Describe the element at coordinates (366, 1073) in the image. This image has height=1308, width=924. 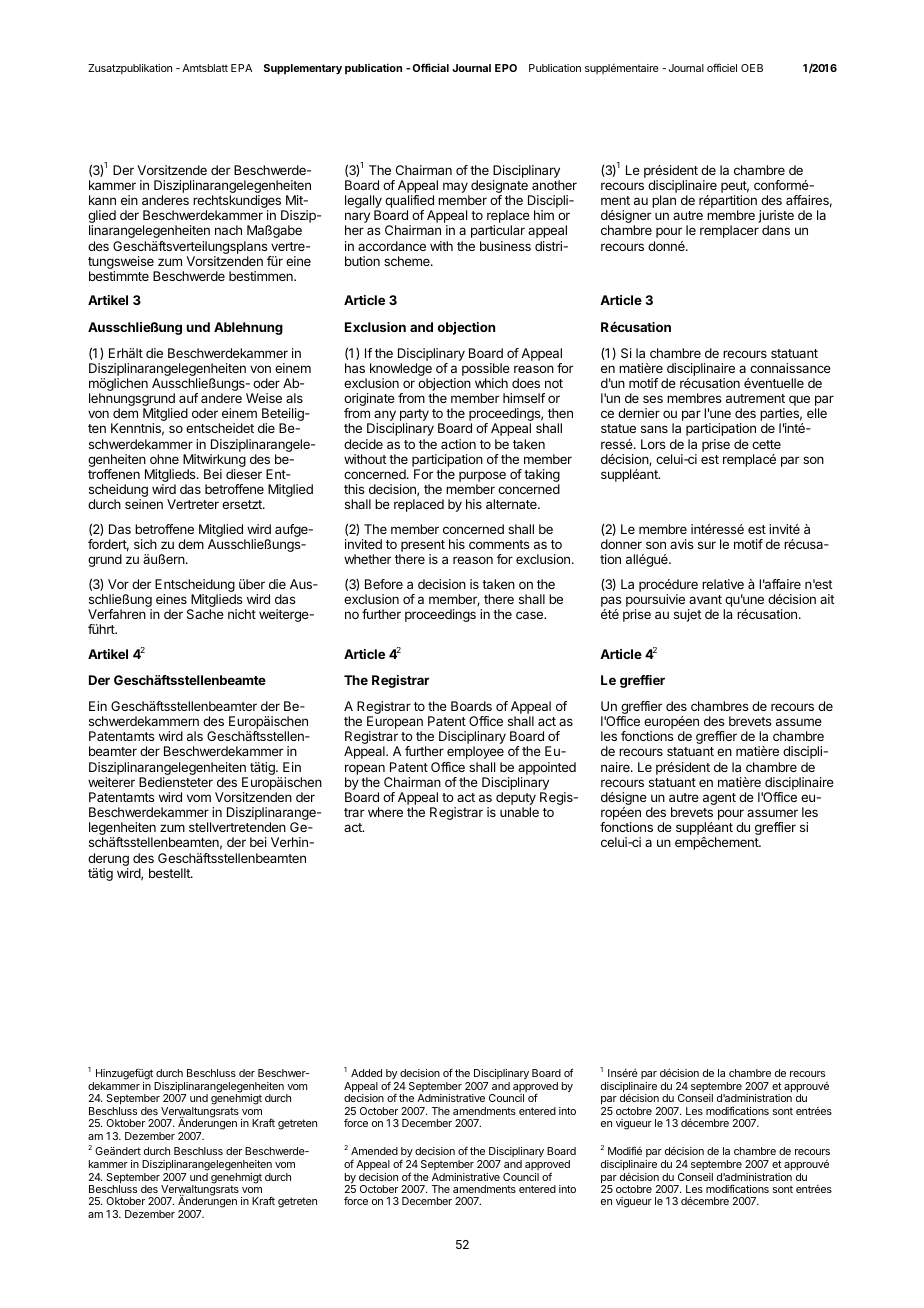
I see `Added` at that location.
